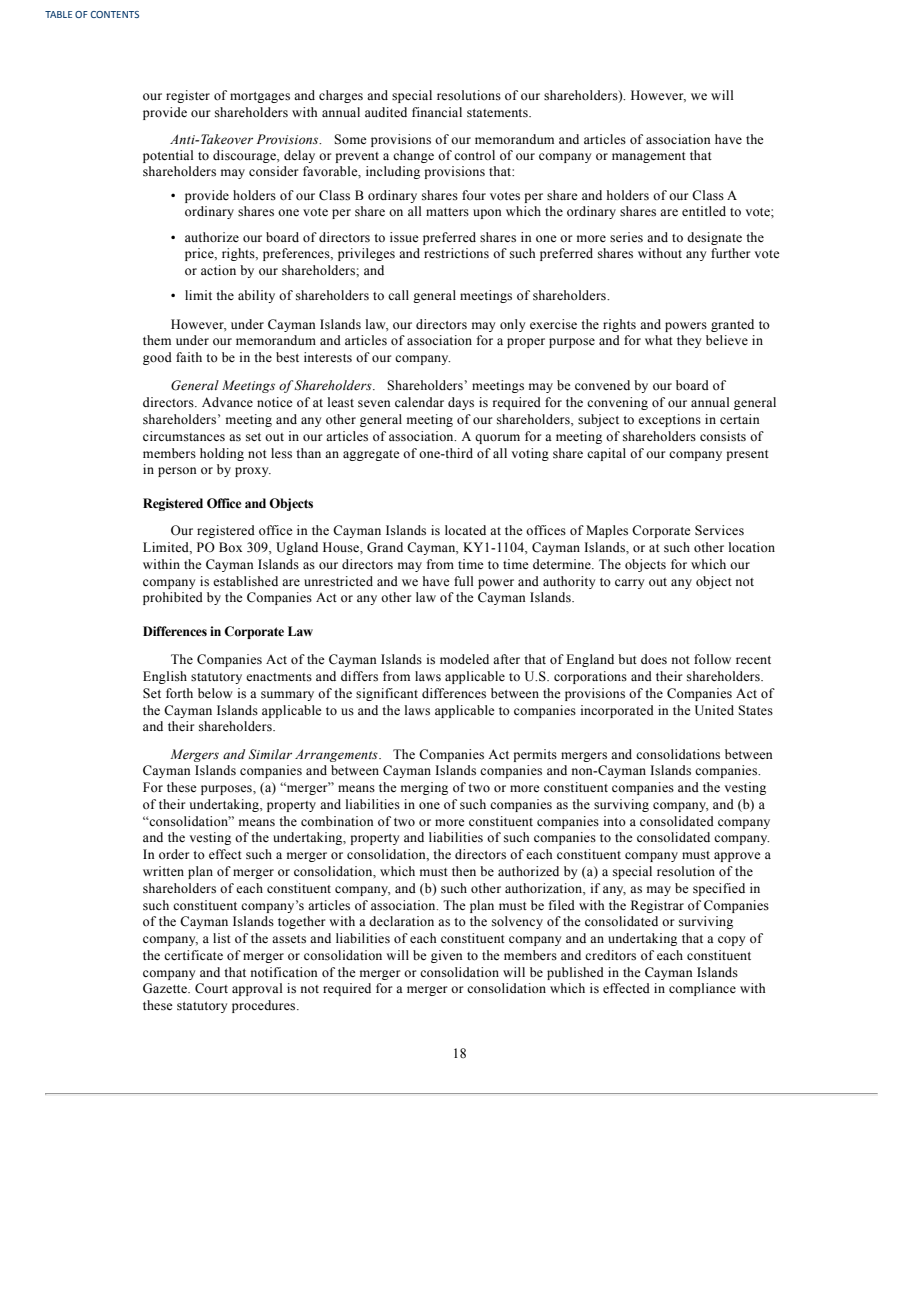  I want to click on further, so click(730, 253).
